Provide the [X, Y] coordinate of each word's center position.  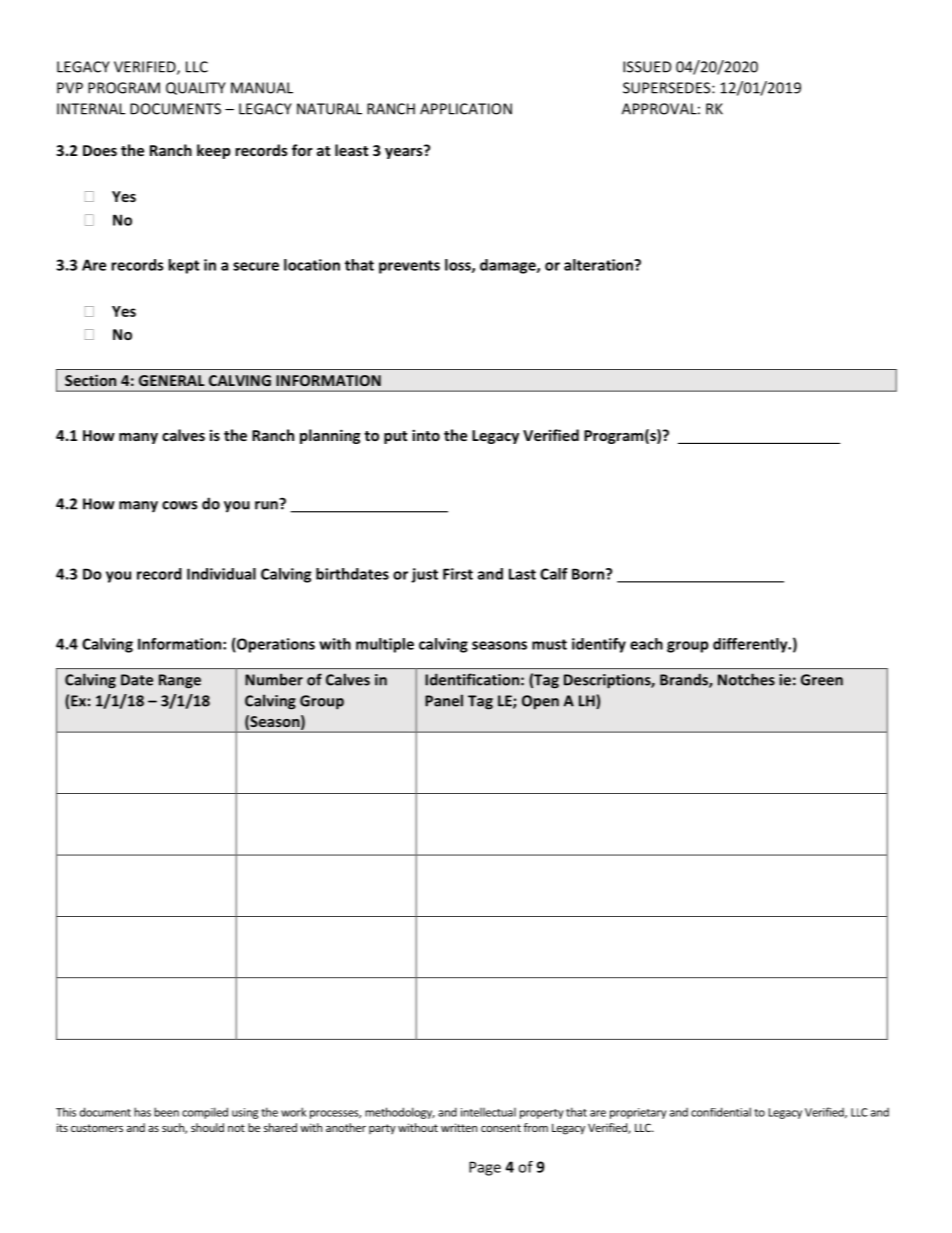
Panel [444, 700]
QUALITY [196, 88]
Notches [746, 679]
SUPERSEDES [668, 88]
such [174, 1128]
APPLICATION [466, 109]
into [426, 435]
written [459, 1127]
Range [180, 681]
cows [179, 505]
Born [589, 574]
